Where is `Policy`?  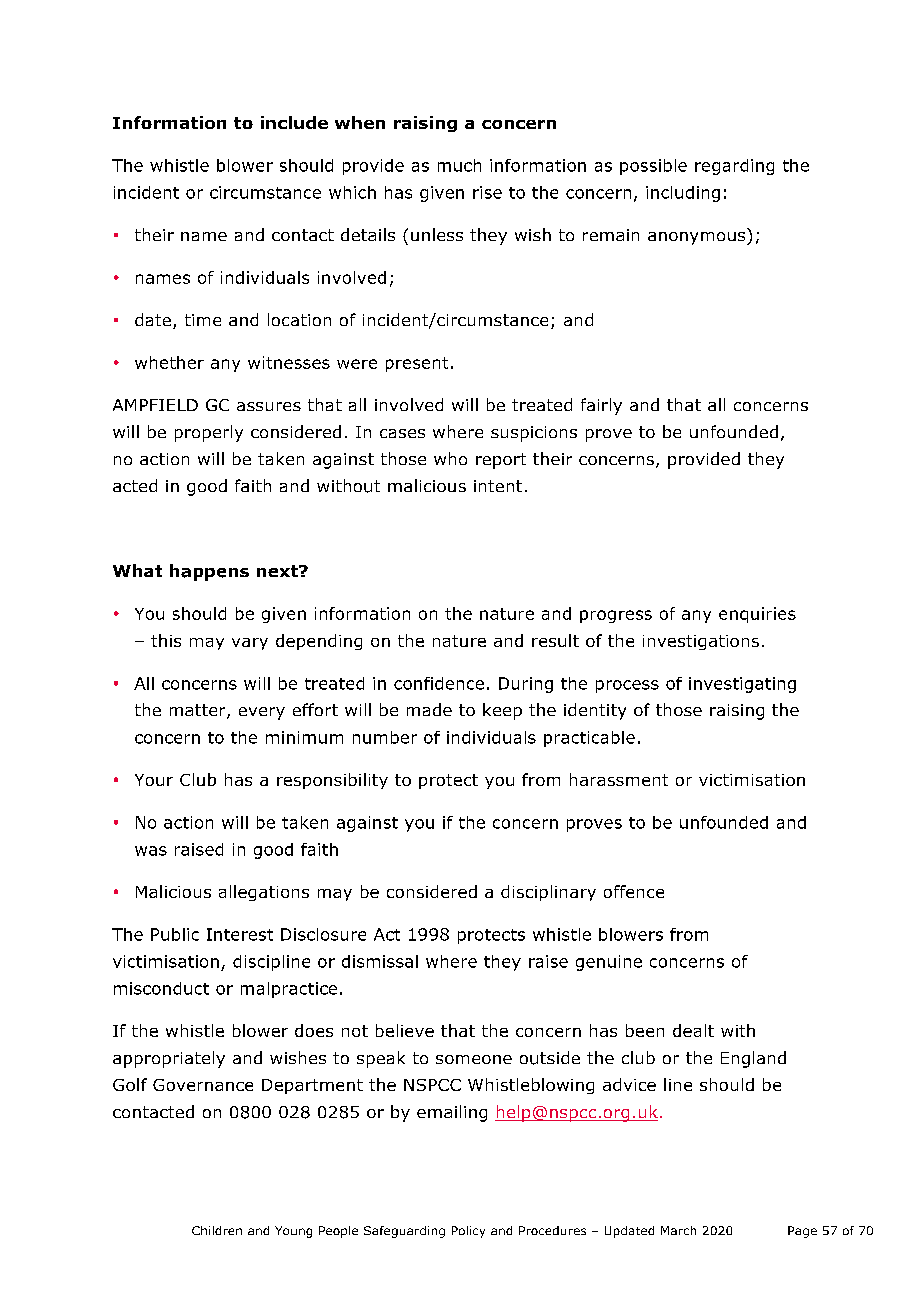 Policy is located at coordinates (468, 1232).
